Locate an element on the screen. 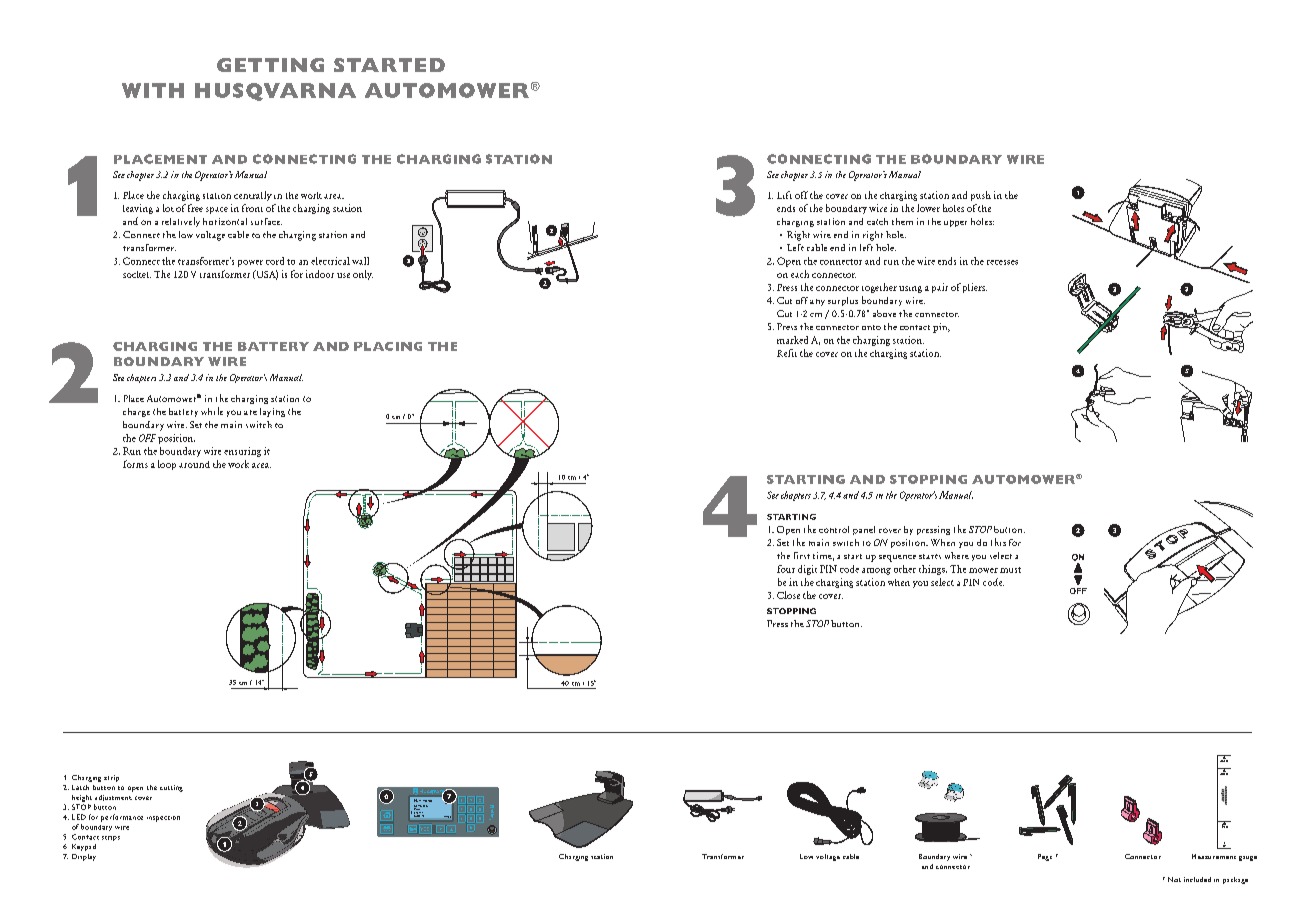 Image resolution: width=1308 pixels, height=924 pixels. this is located at coordinates (998, 542).
